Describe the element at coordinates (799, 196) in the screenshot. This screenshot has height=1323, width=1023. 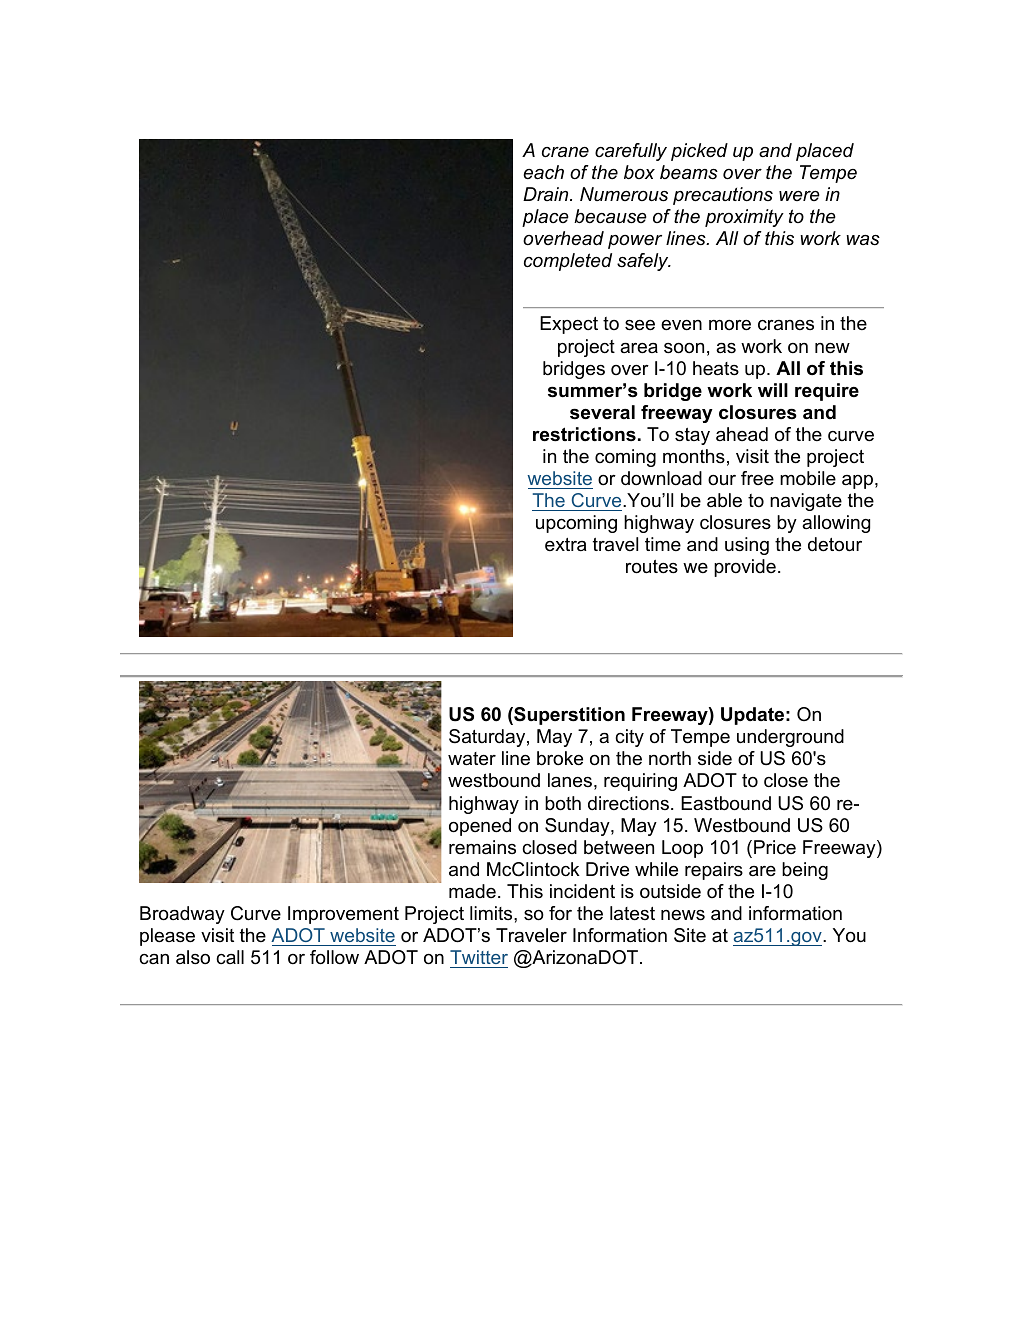
I see `were` at that location.
